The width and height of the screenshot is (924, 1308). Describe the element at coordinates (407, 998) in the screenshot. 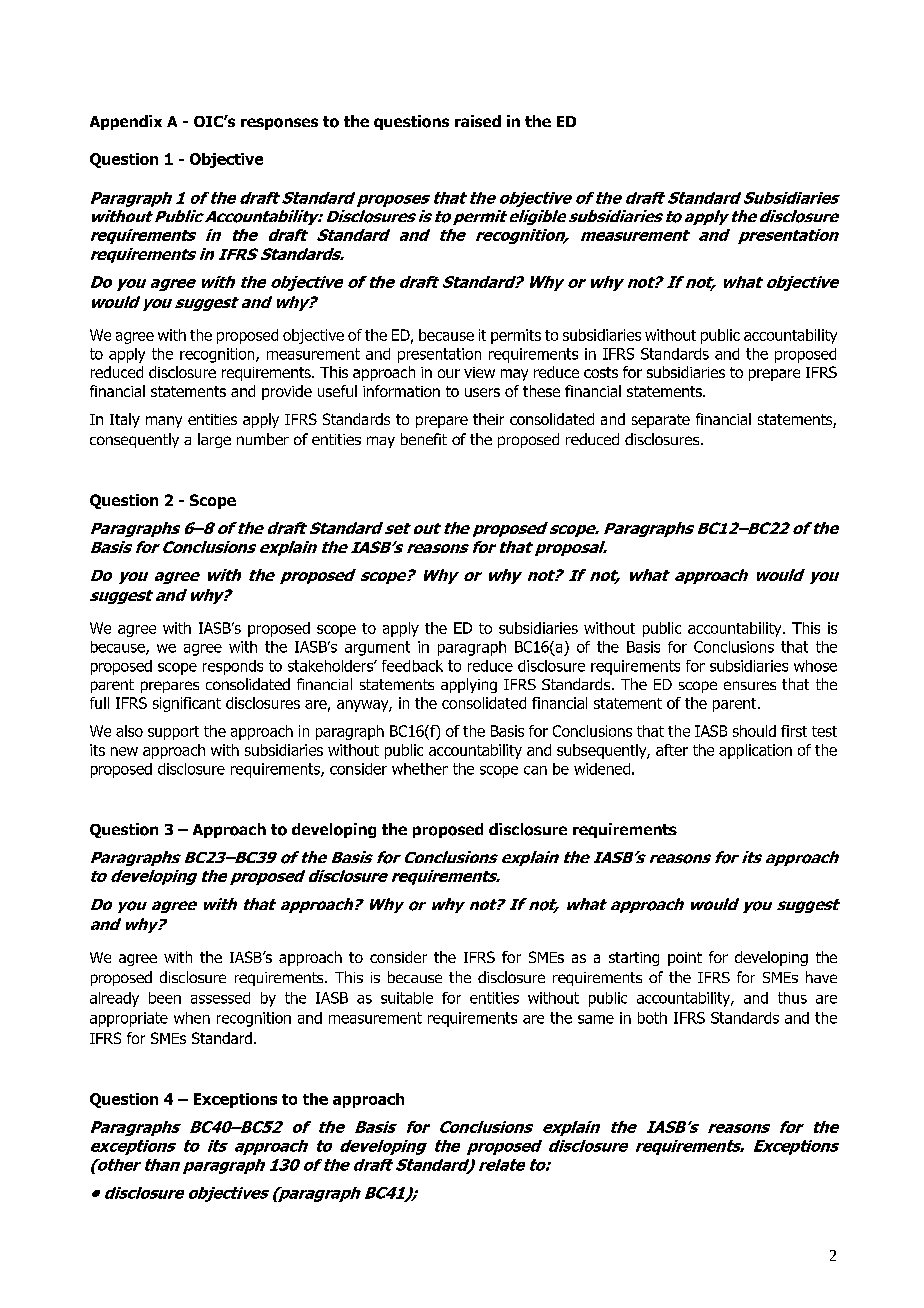

I see `suitable` at that location.
